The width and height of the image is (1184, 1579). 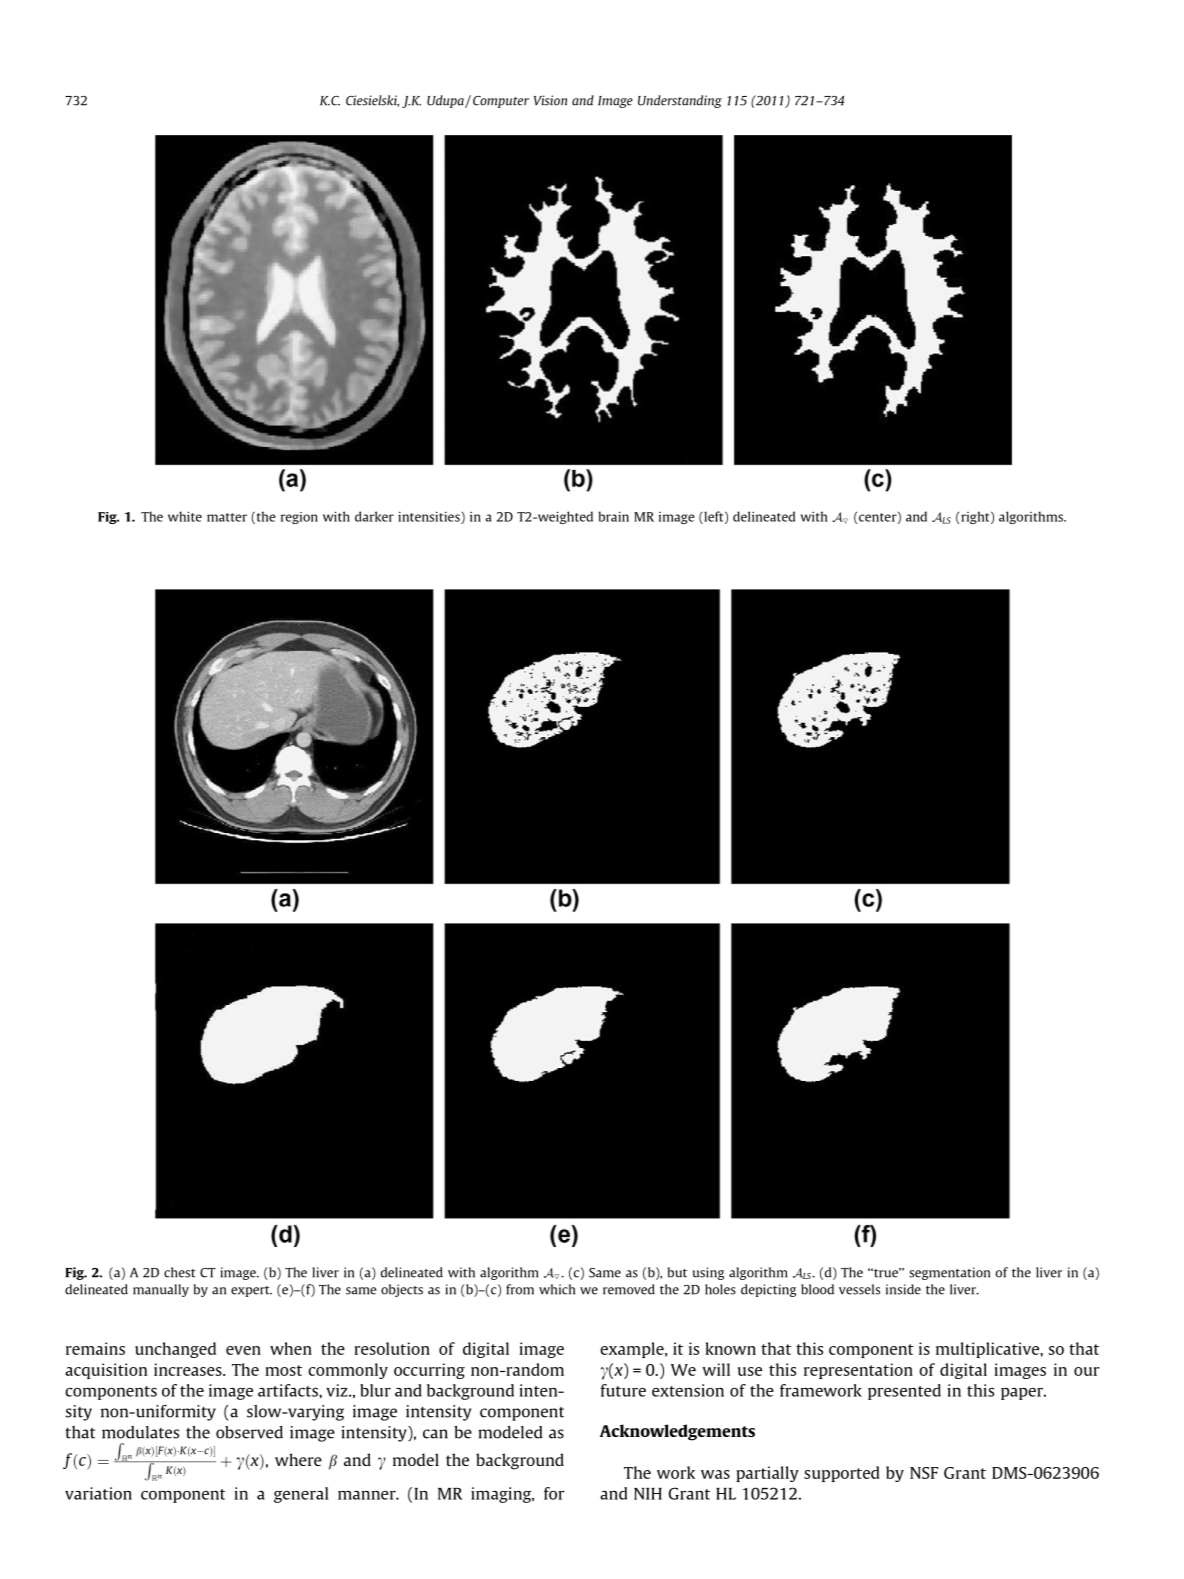 I want to click on Understanding, so click(x=680, y=101).
